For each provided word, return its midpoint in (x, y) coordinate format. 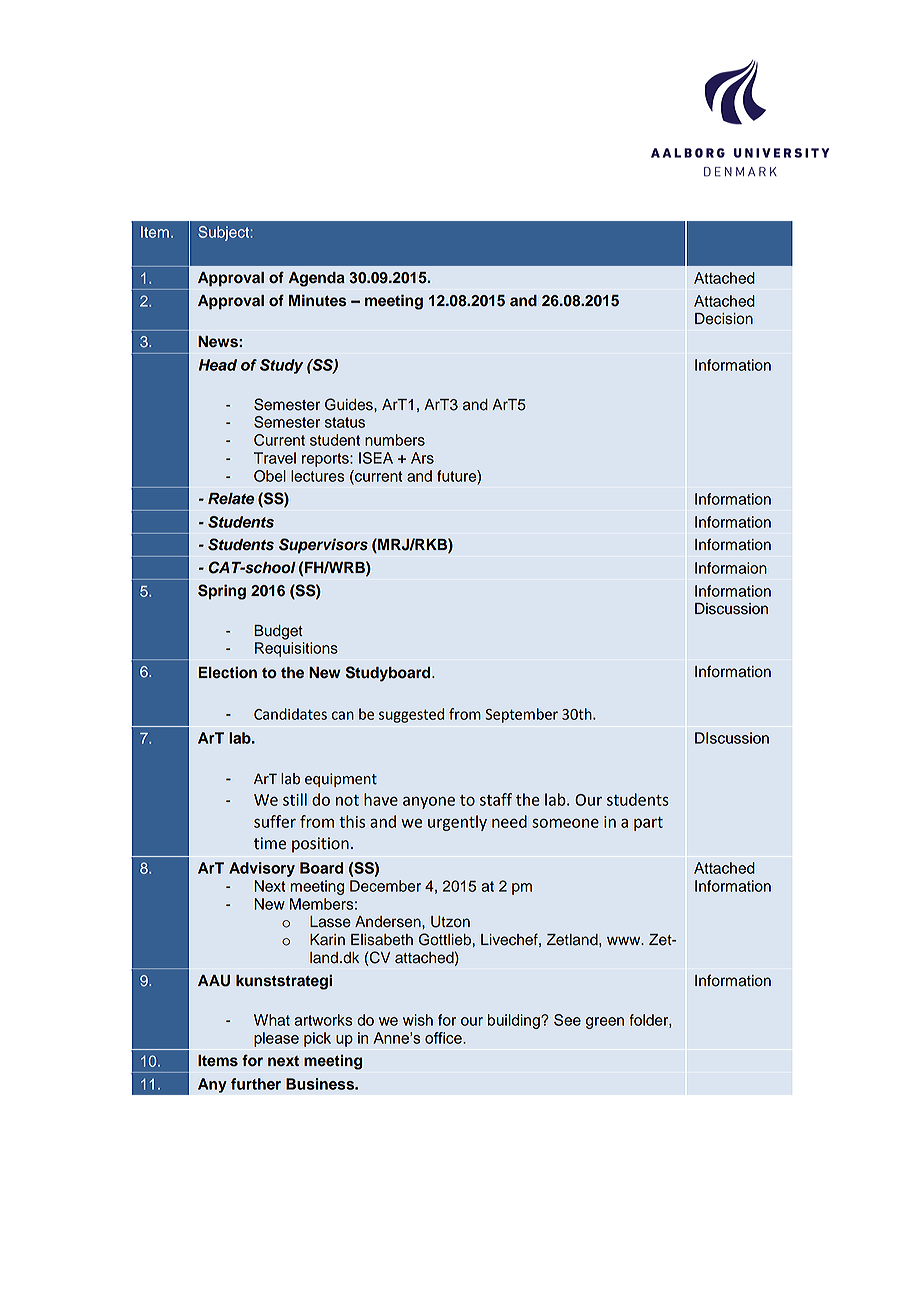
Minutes (318, 300)
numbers (395, 440)
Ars (422, 458)
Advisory (262, 869)
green (605, 1023)
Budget (278, 632)
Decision (724, 319)
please (276, 1039)
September (521, 715)
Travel (275, 458)
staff (496, 799)
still (295, 799)
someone (565, 823)
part (648, 824)
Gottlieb (445, 939)
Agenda (316, 279)
